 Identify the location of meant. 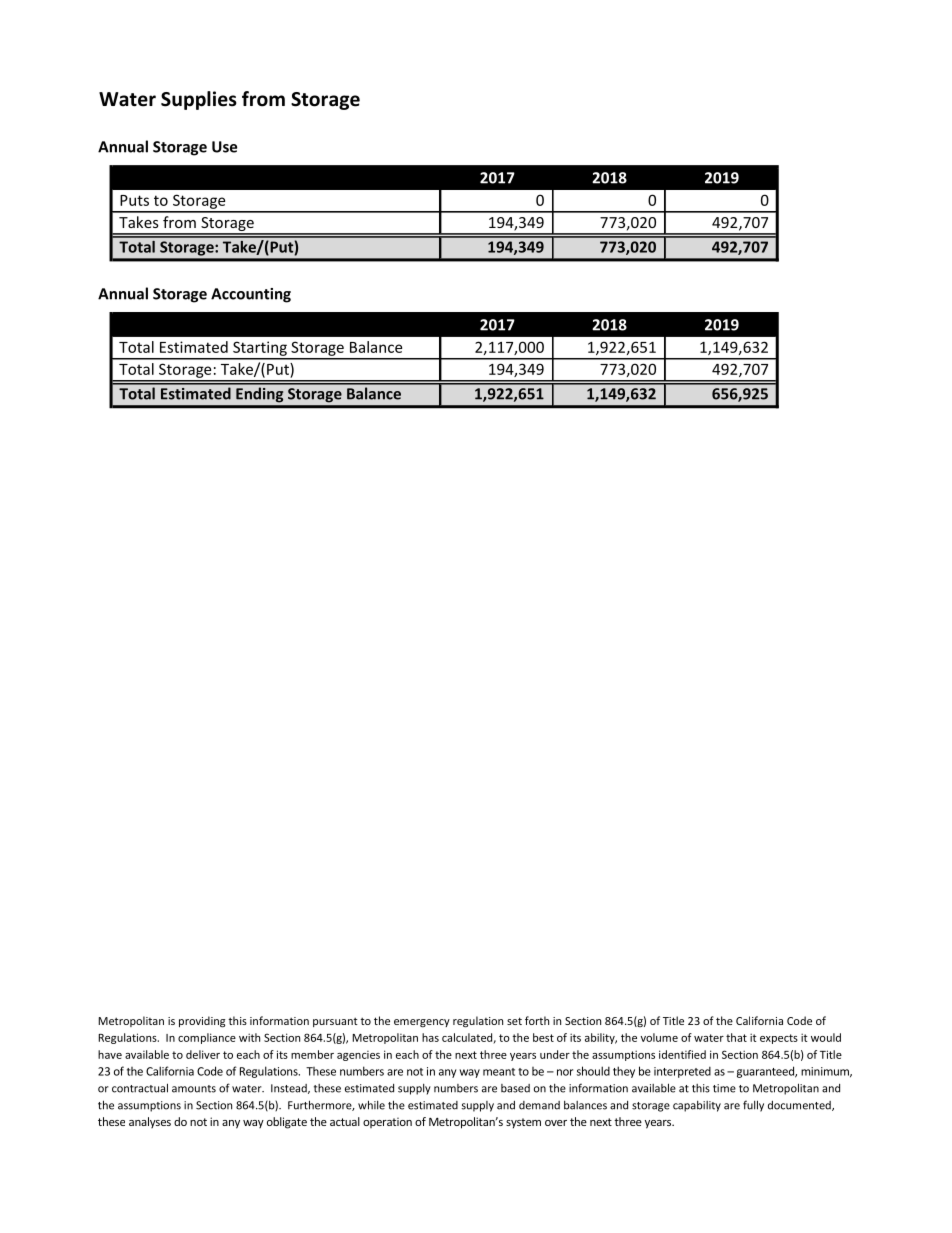
(499, 1072).
